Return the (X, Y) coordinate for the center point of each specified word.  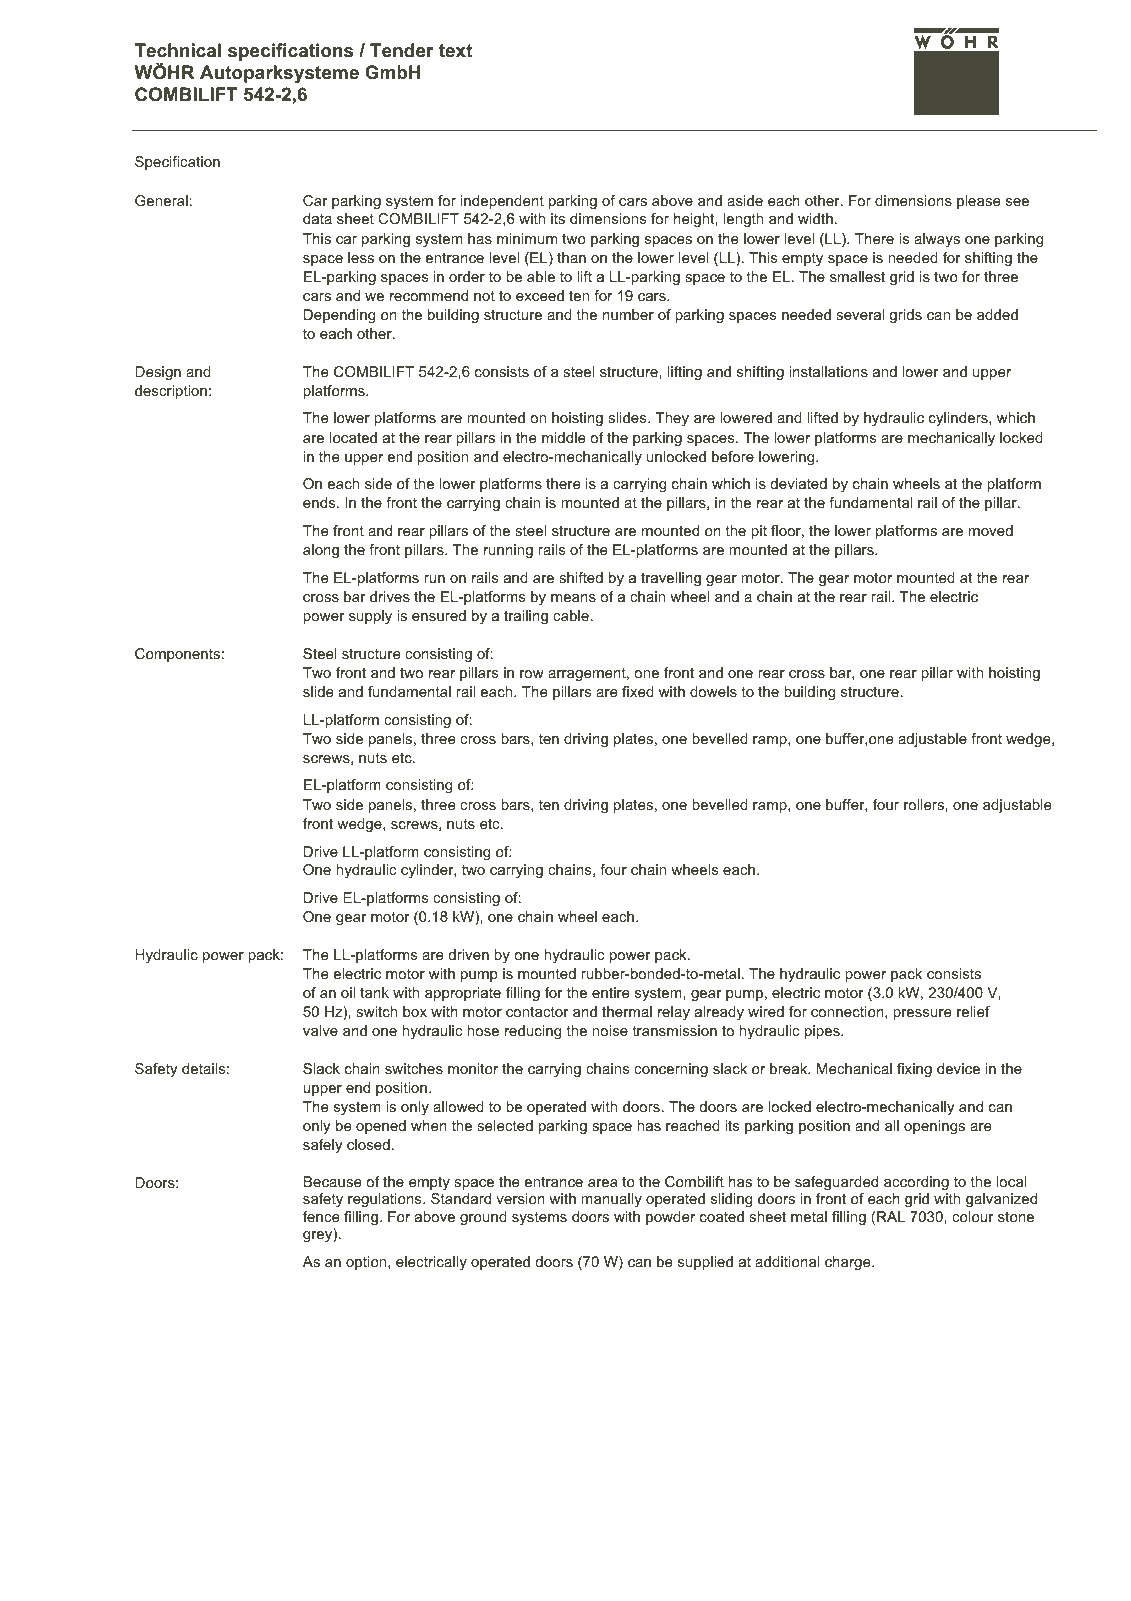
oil (348, 992)
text (455, 50)
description (171, 392)
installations (828, 371)
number (628, 314)
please (978, 202)
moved (991, 530)
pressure (922, 1014)
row (532, 674)
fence (321, 1216)
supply (370, 617)
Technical (178, 50)
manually (611, 1200)
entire (610, 992)
